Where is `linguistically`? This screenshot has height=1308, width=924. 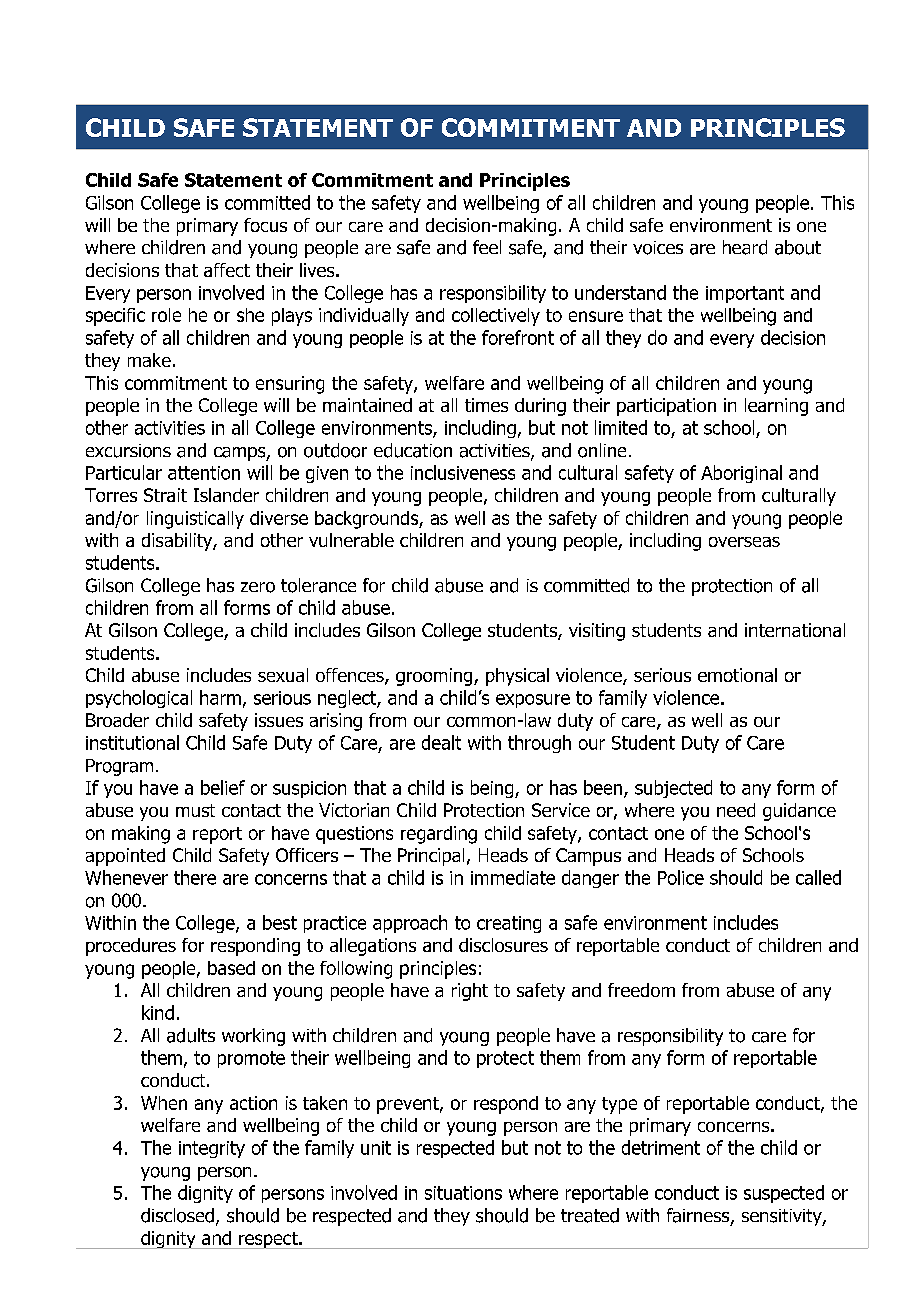 linguistically is located at coordinates (195, 520).
